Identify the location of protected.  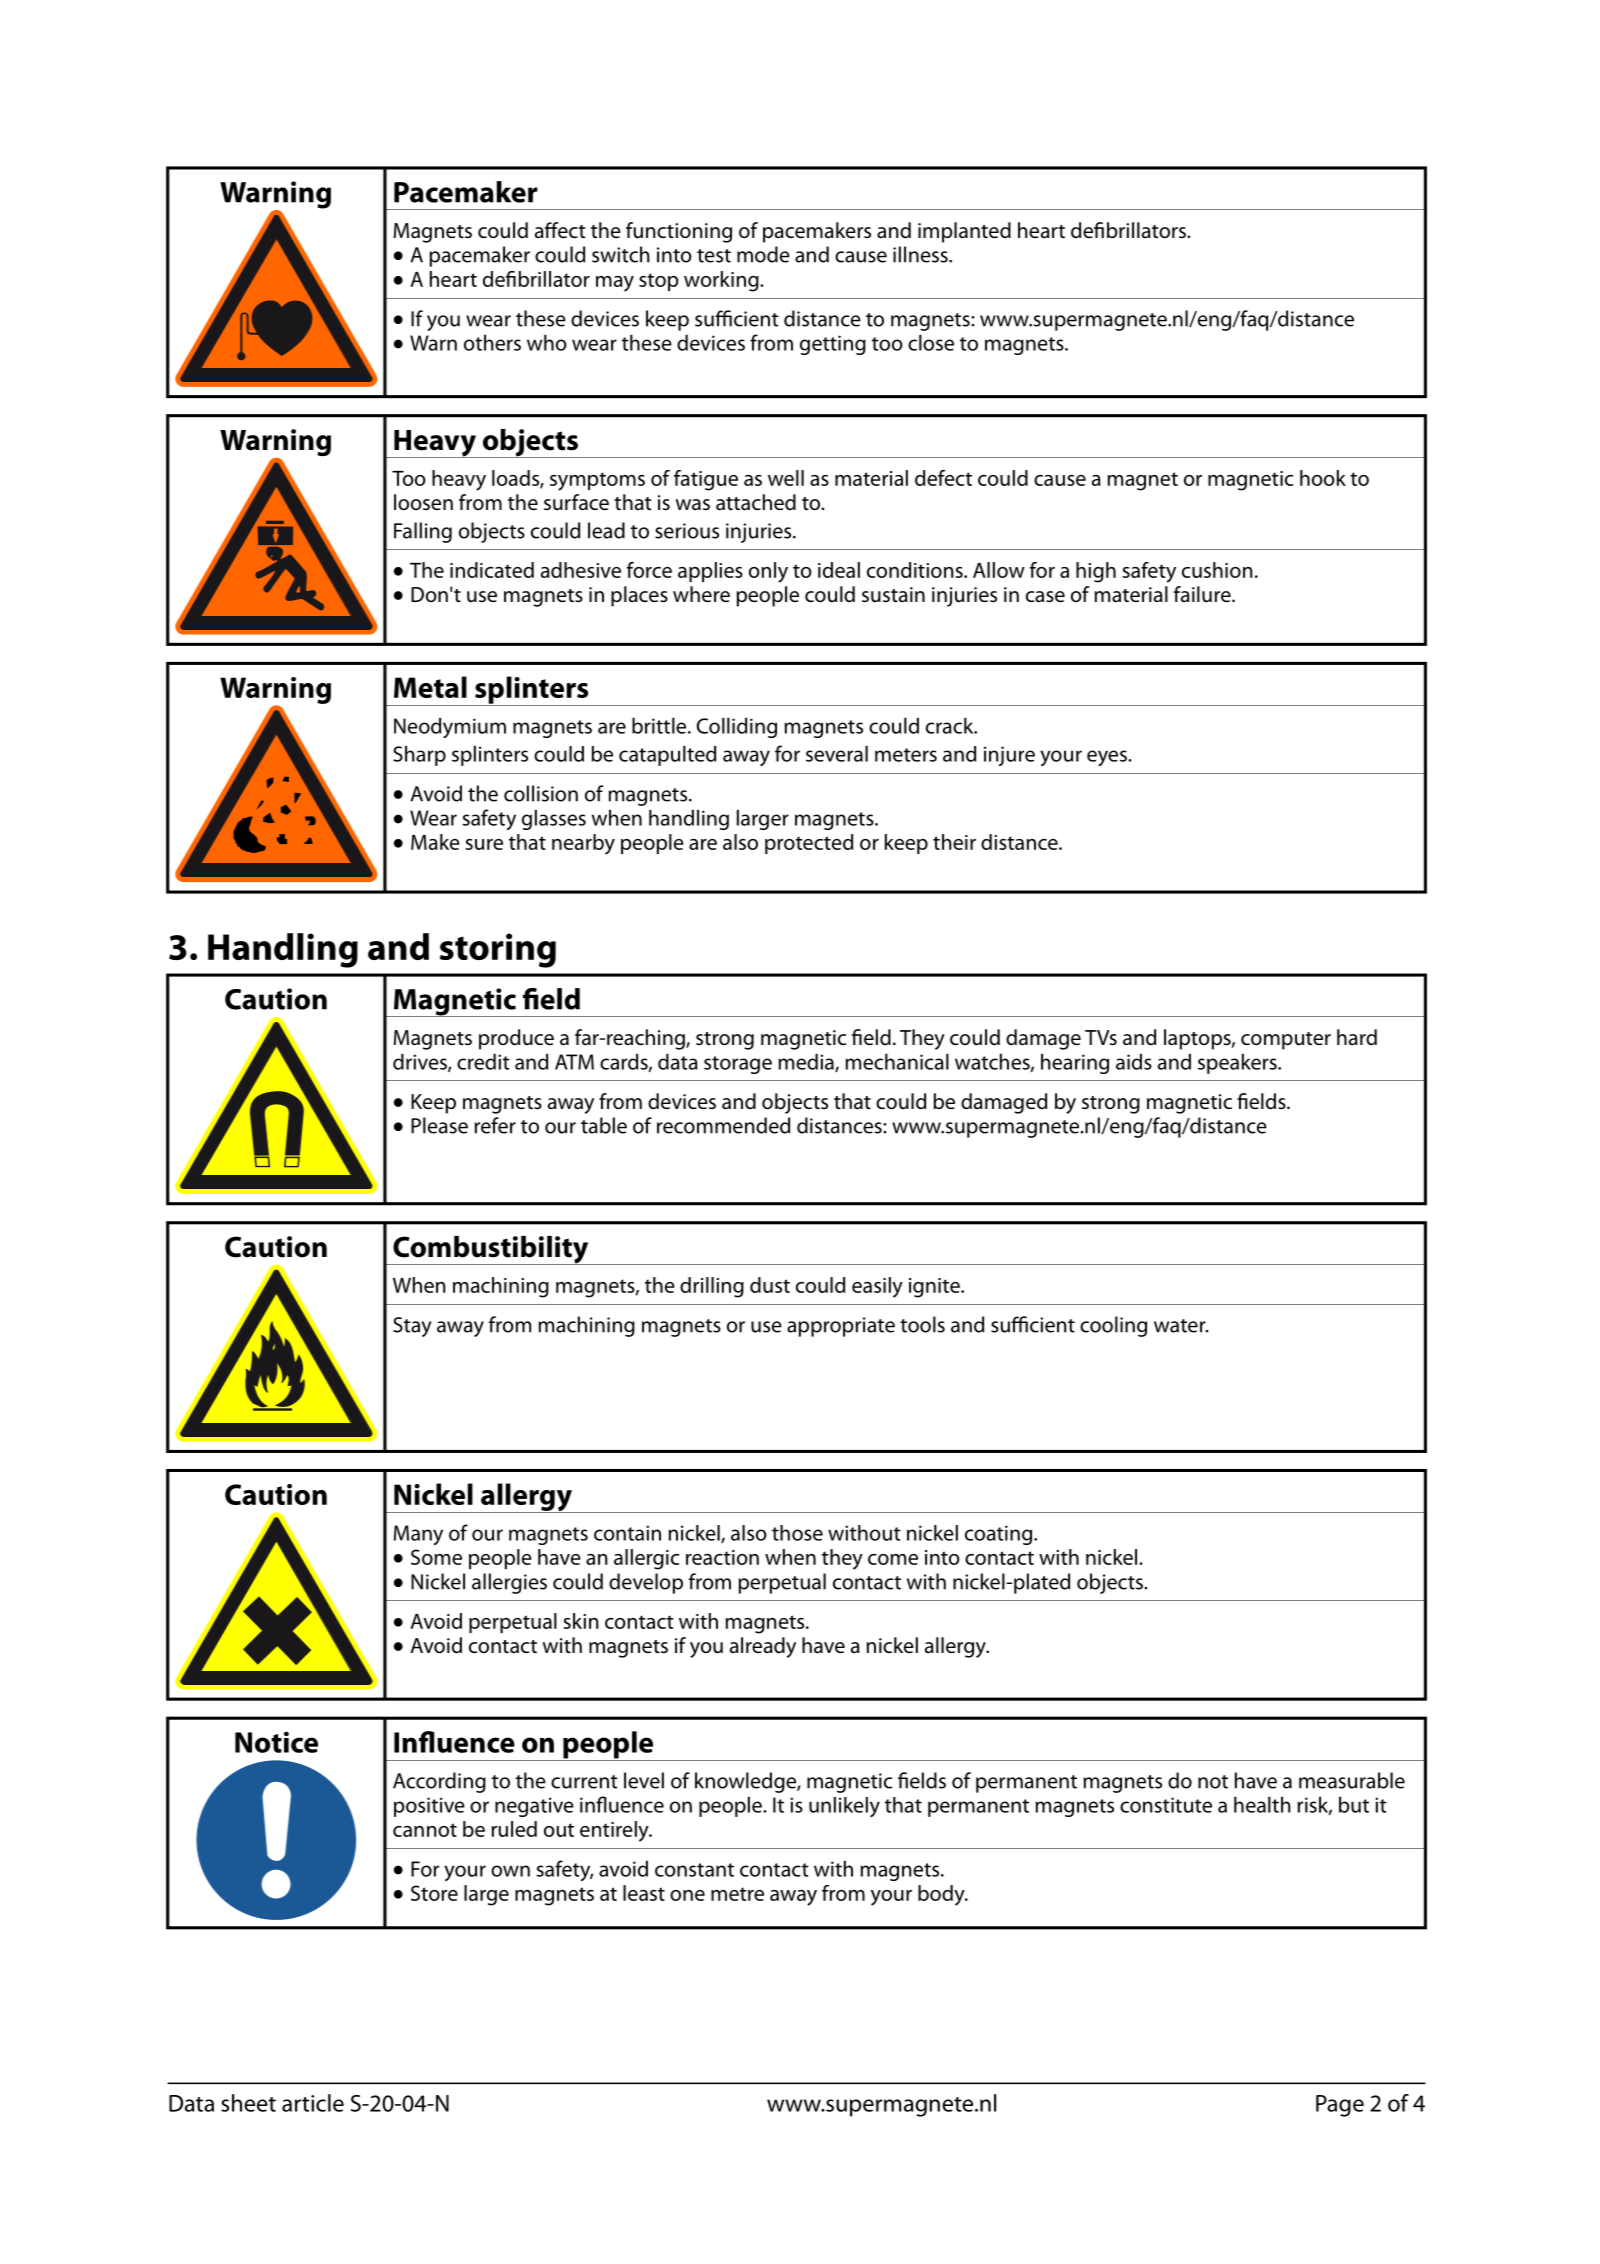
(809, 844).
